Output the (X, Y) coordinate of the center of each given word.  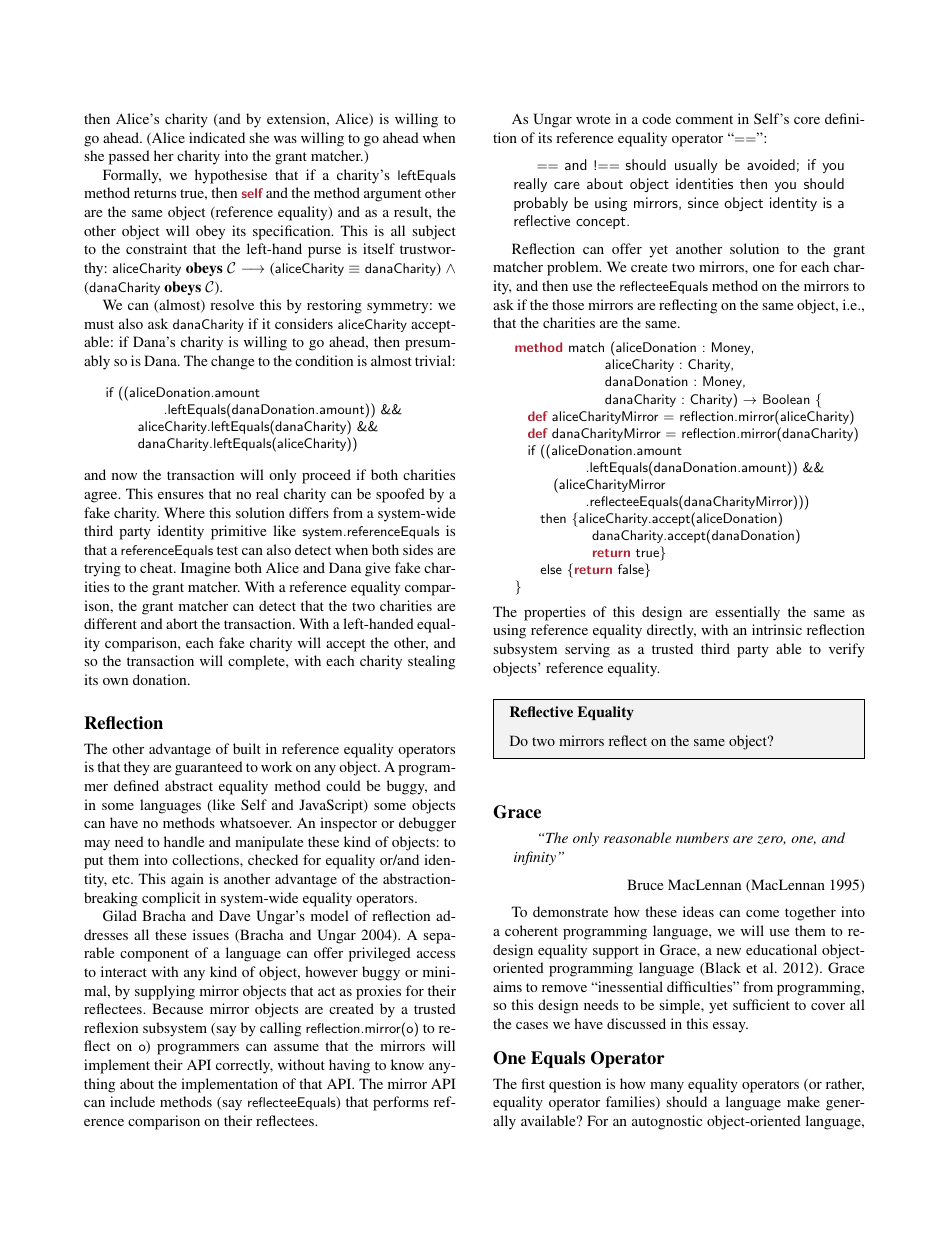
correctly (244, 1066)
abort (182, 623)
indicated (217, 137)
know (407, 1064)
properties (555, 613)
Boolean (786, 399)
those (568, 304)
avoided (771, 164)
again (187, 880)
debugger (427, 824)
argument (392, 195)
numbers (702, 837)
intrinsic (777, 629)
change (232, 362)
